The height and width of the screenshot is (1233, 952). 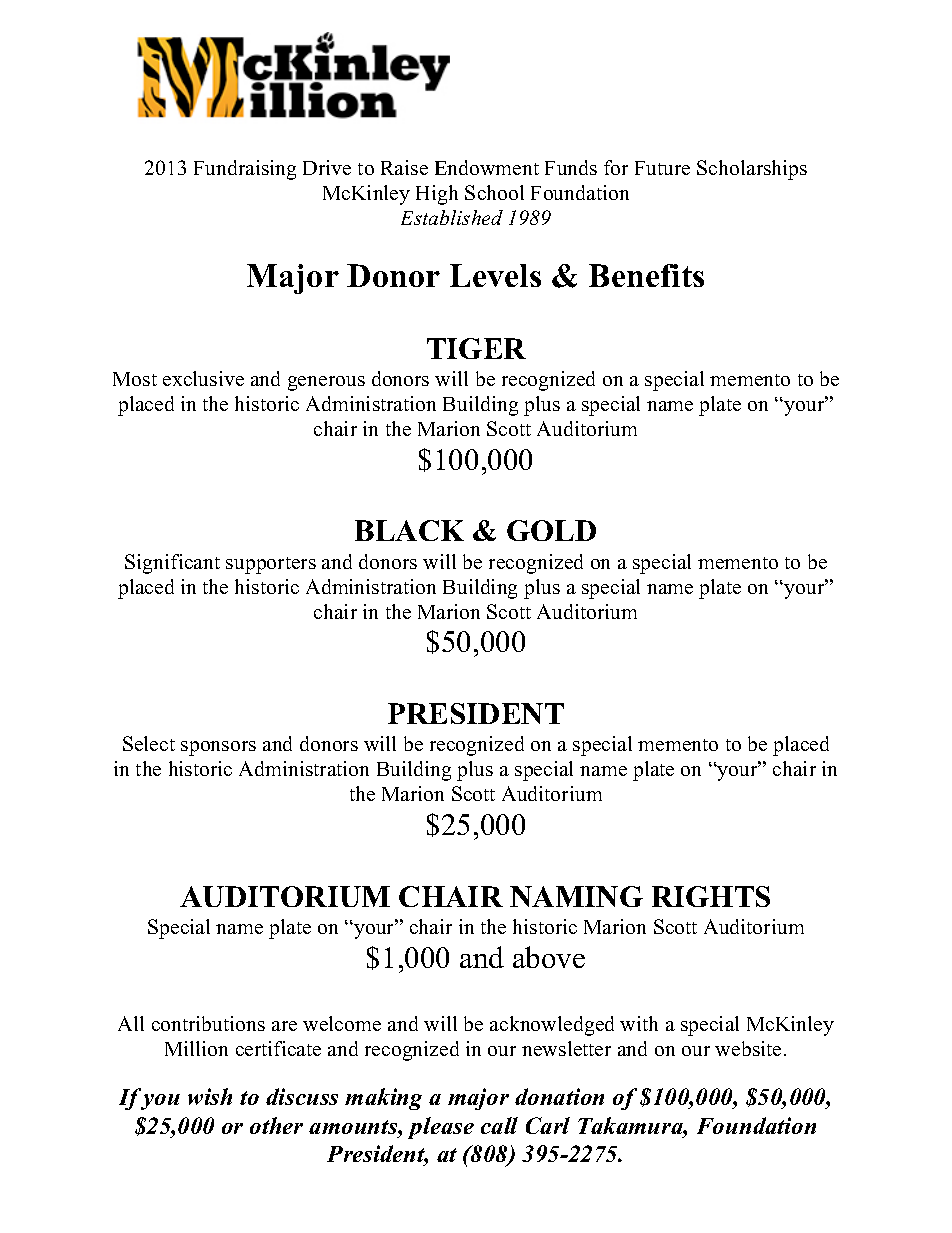 What do you see at coordinates (437, 195) in the screenshot?
I see `High` at bounding box center [437, 195].
